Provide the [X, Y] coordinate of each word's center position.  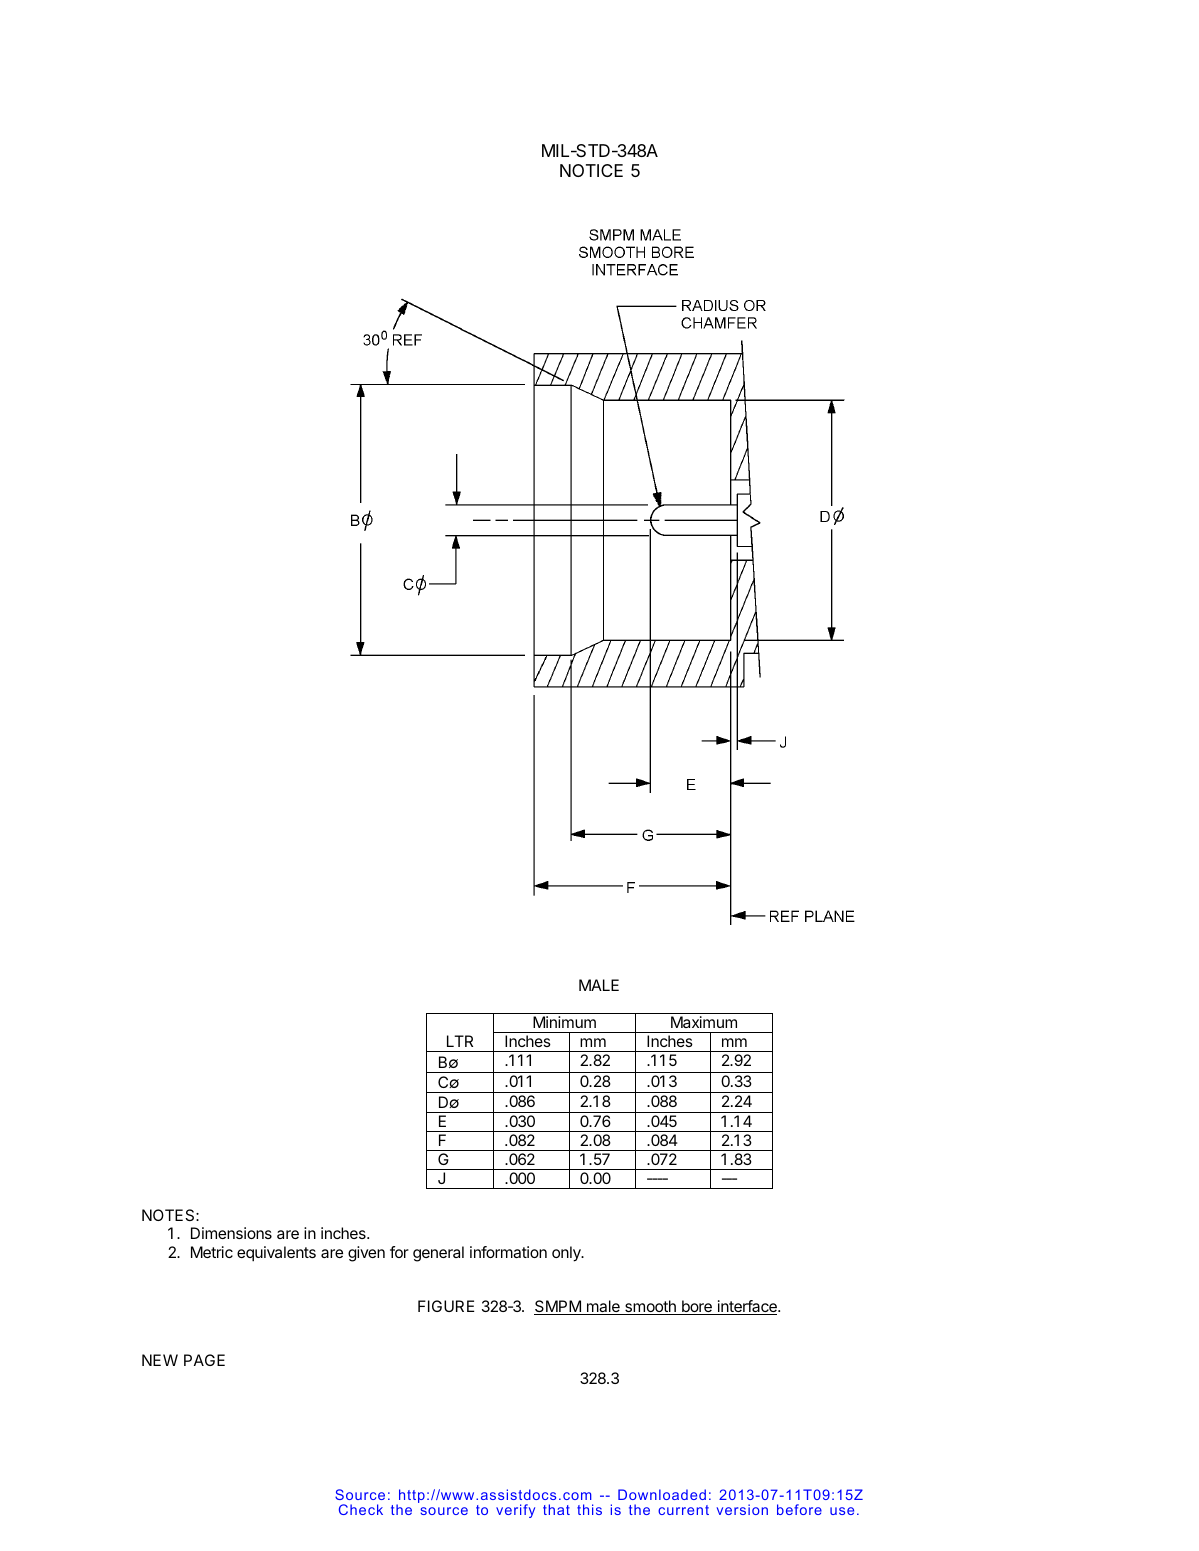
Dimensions [231, 1233]
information [508, 1252]
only [567, 1254]
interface [747, 1307]
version [742, 1509]
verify [515, 1511]
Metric [212, 1252]
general [438, 1254]
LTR [460, 1041]
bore [697, 1307]
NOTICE [591, 170]
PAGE [204, 1360]
